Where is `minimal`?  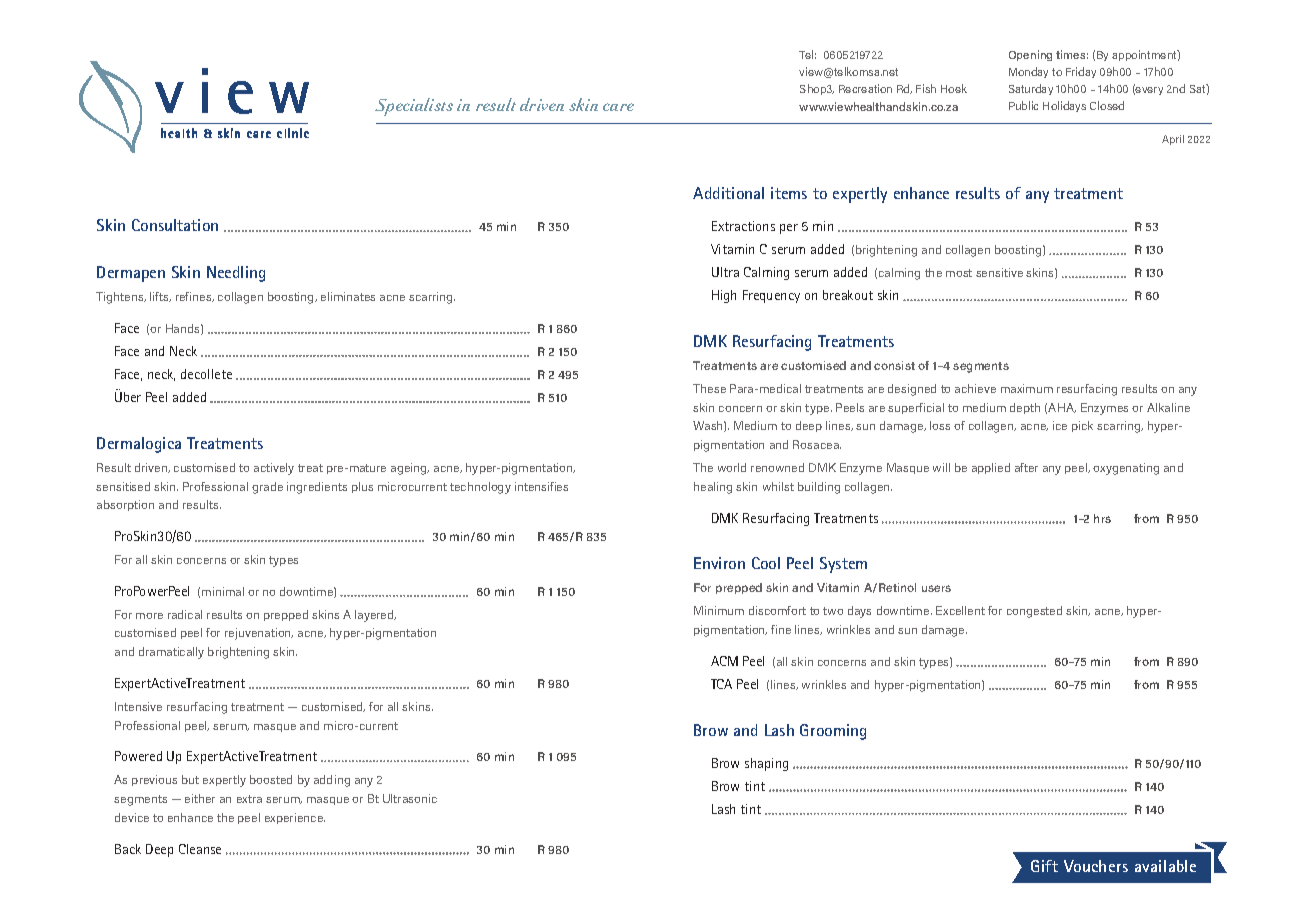
minimal is located at coordinates (223, 591).
